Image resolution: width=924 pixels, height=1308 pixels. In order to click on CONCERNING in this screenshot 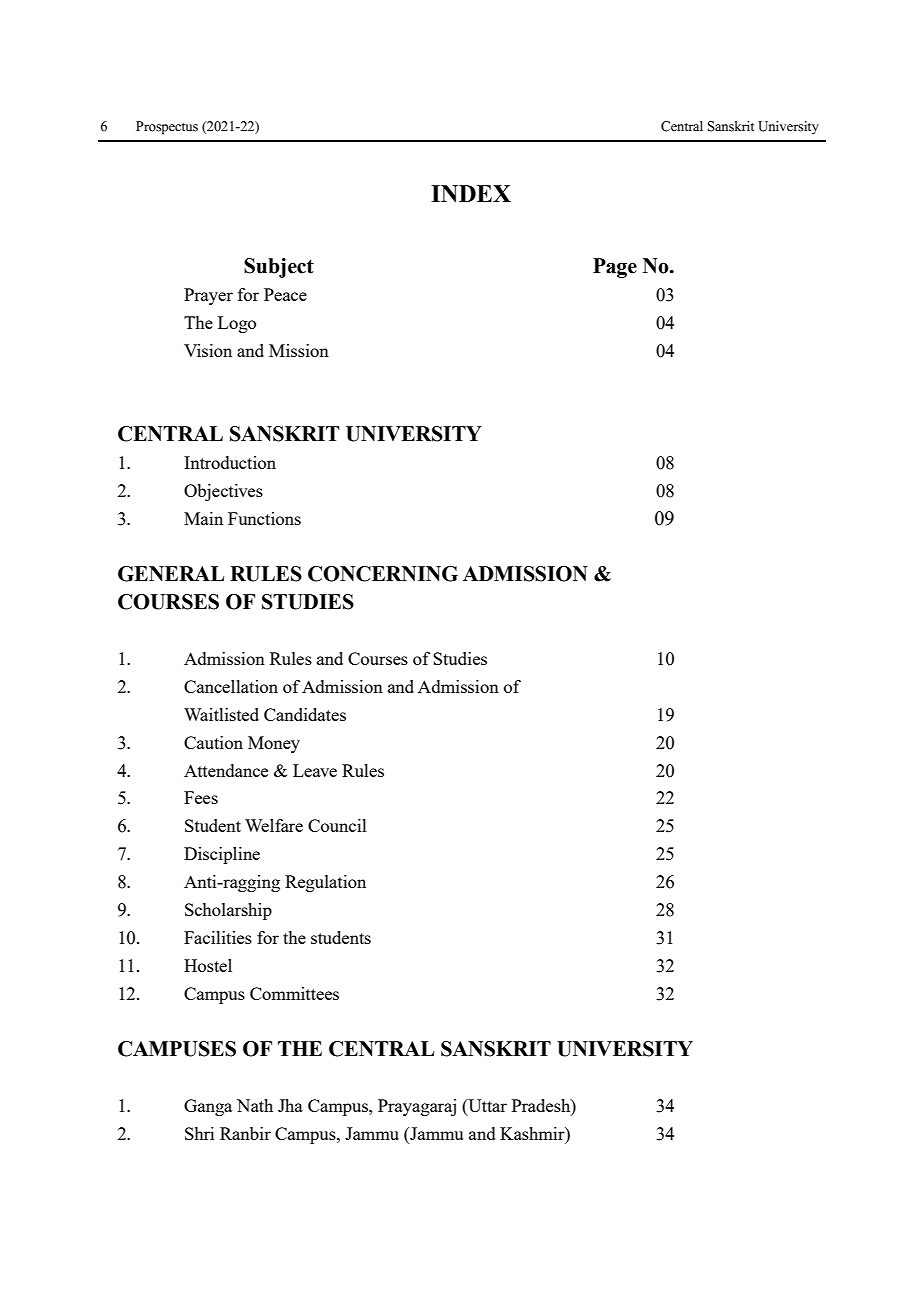, I will do `click(383, 574)`.
